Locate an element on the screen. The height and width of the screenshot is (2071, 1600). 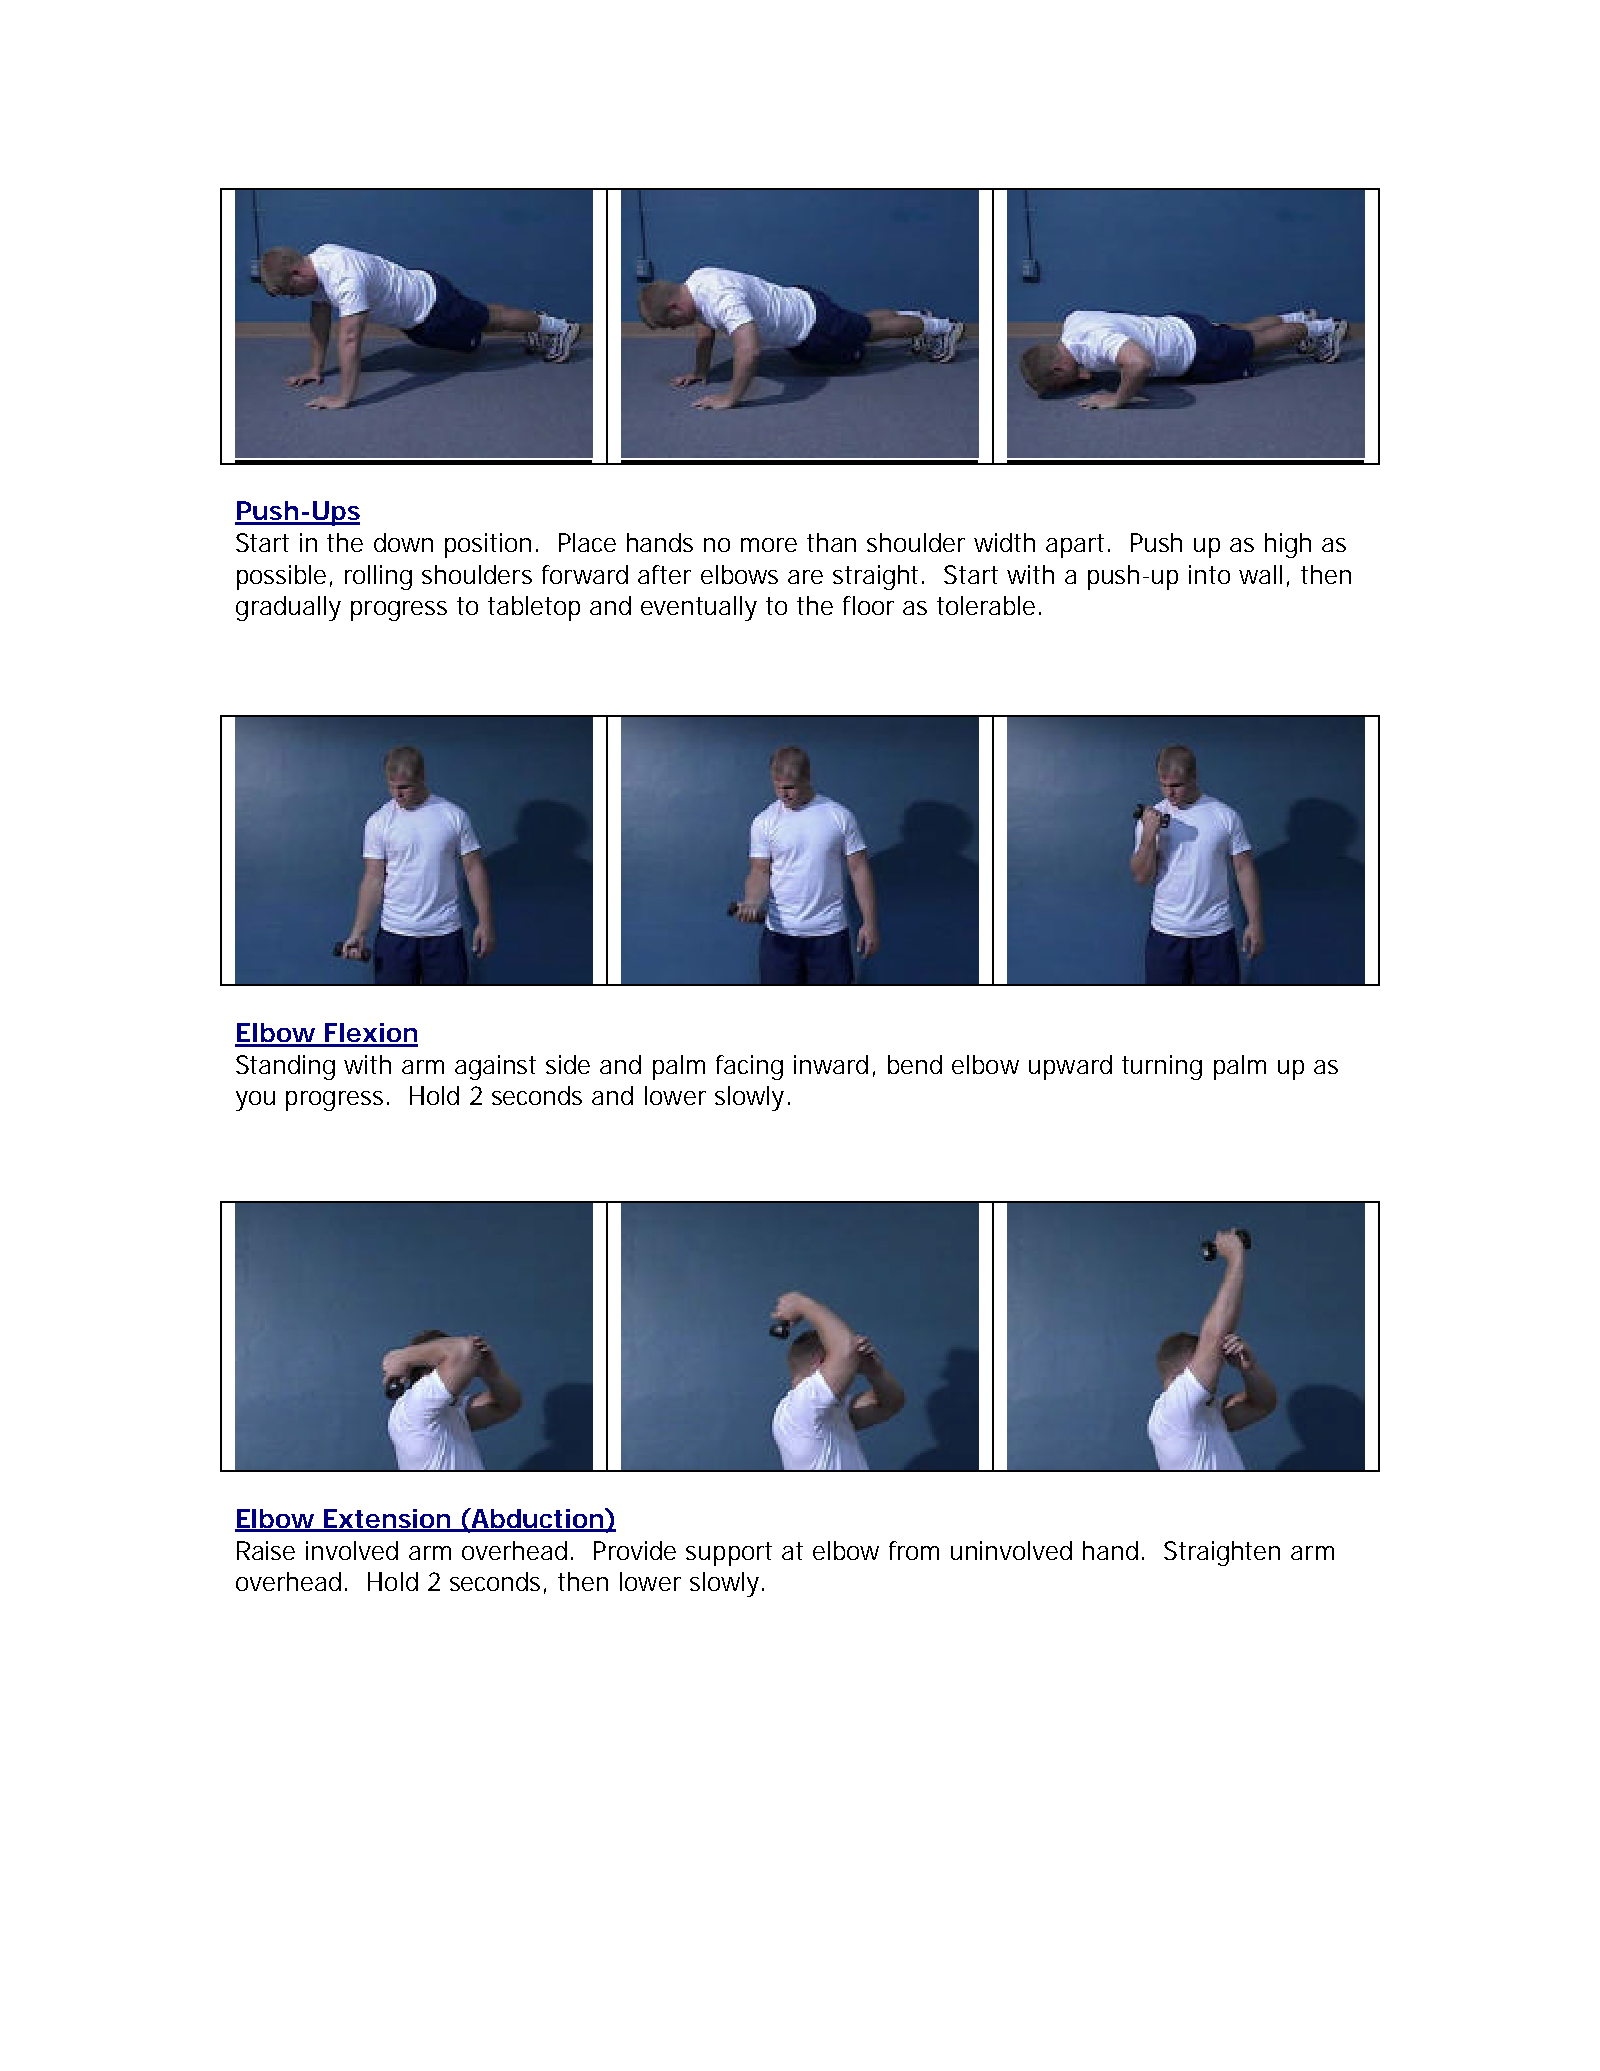
support is located at coordinates (729, 1554).
